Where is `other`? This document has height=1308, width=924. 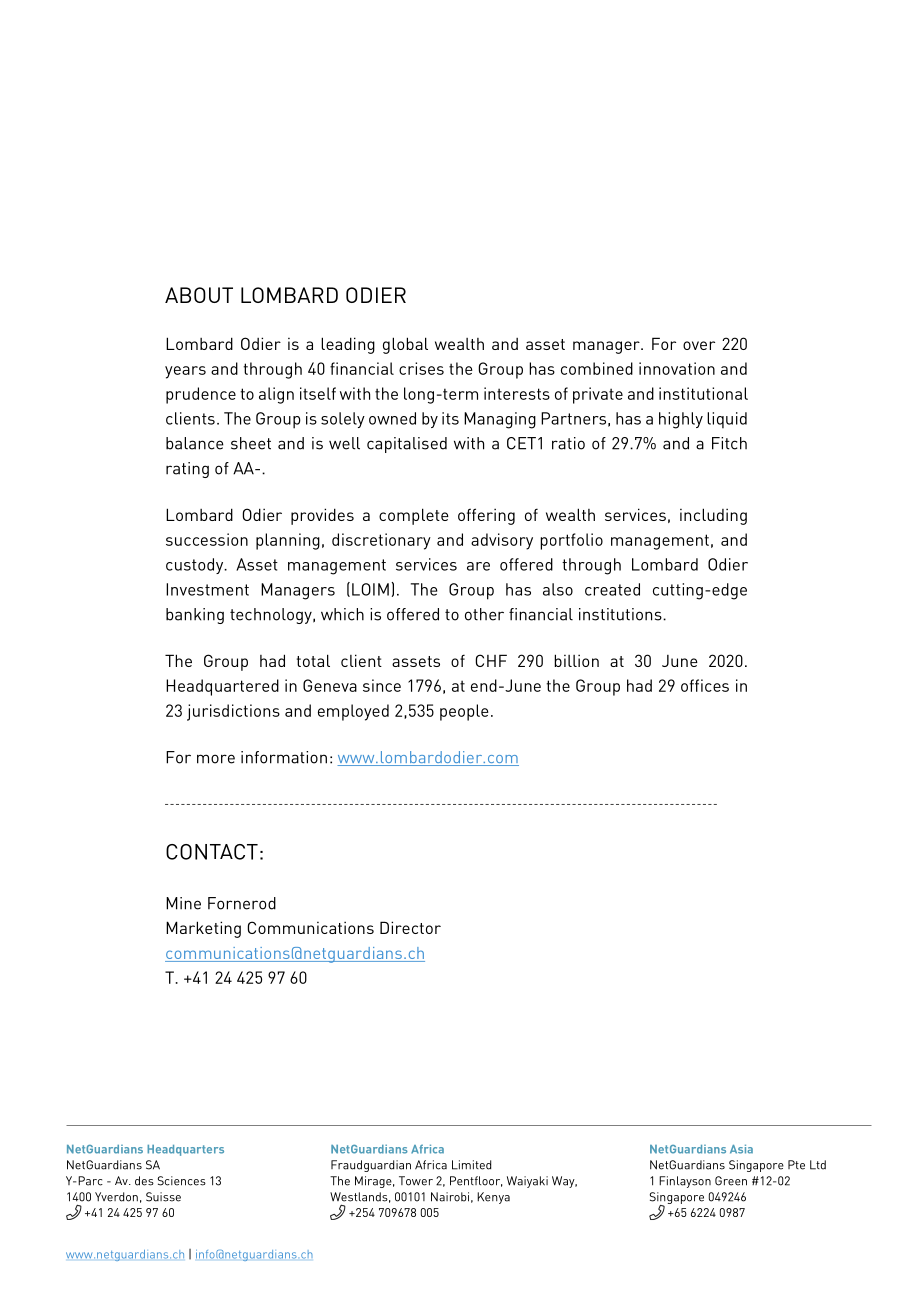
other is located at coordinates (484, 614).
